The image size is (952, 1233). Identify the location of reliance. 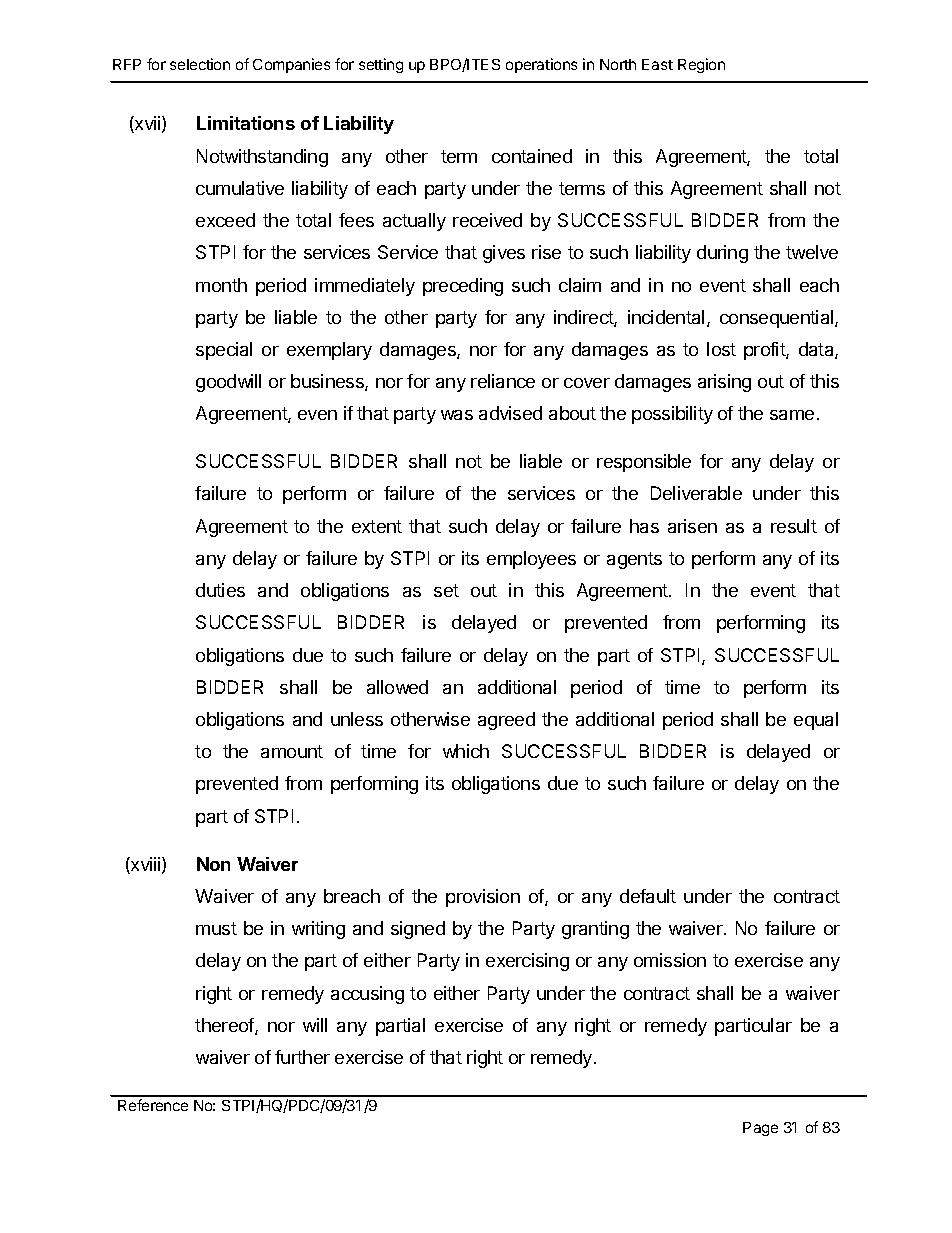
(503, 381).
